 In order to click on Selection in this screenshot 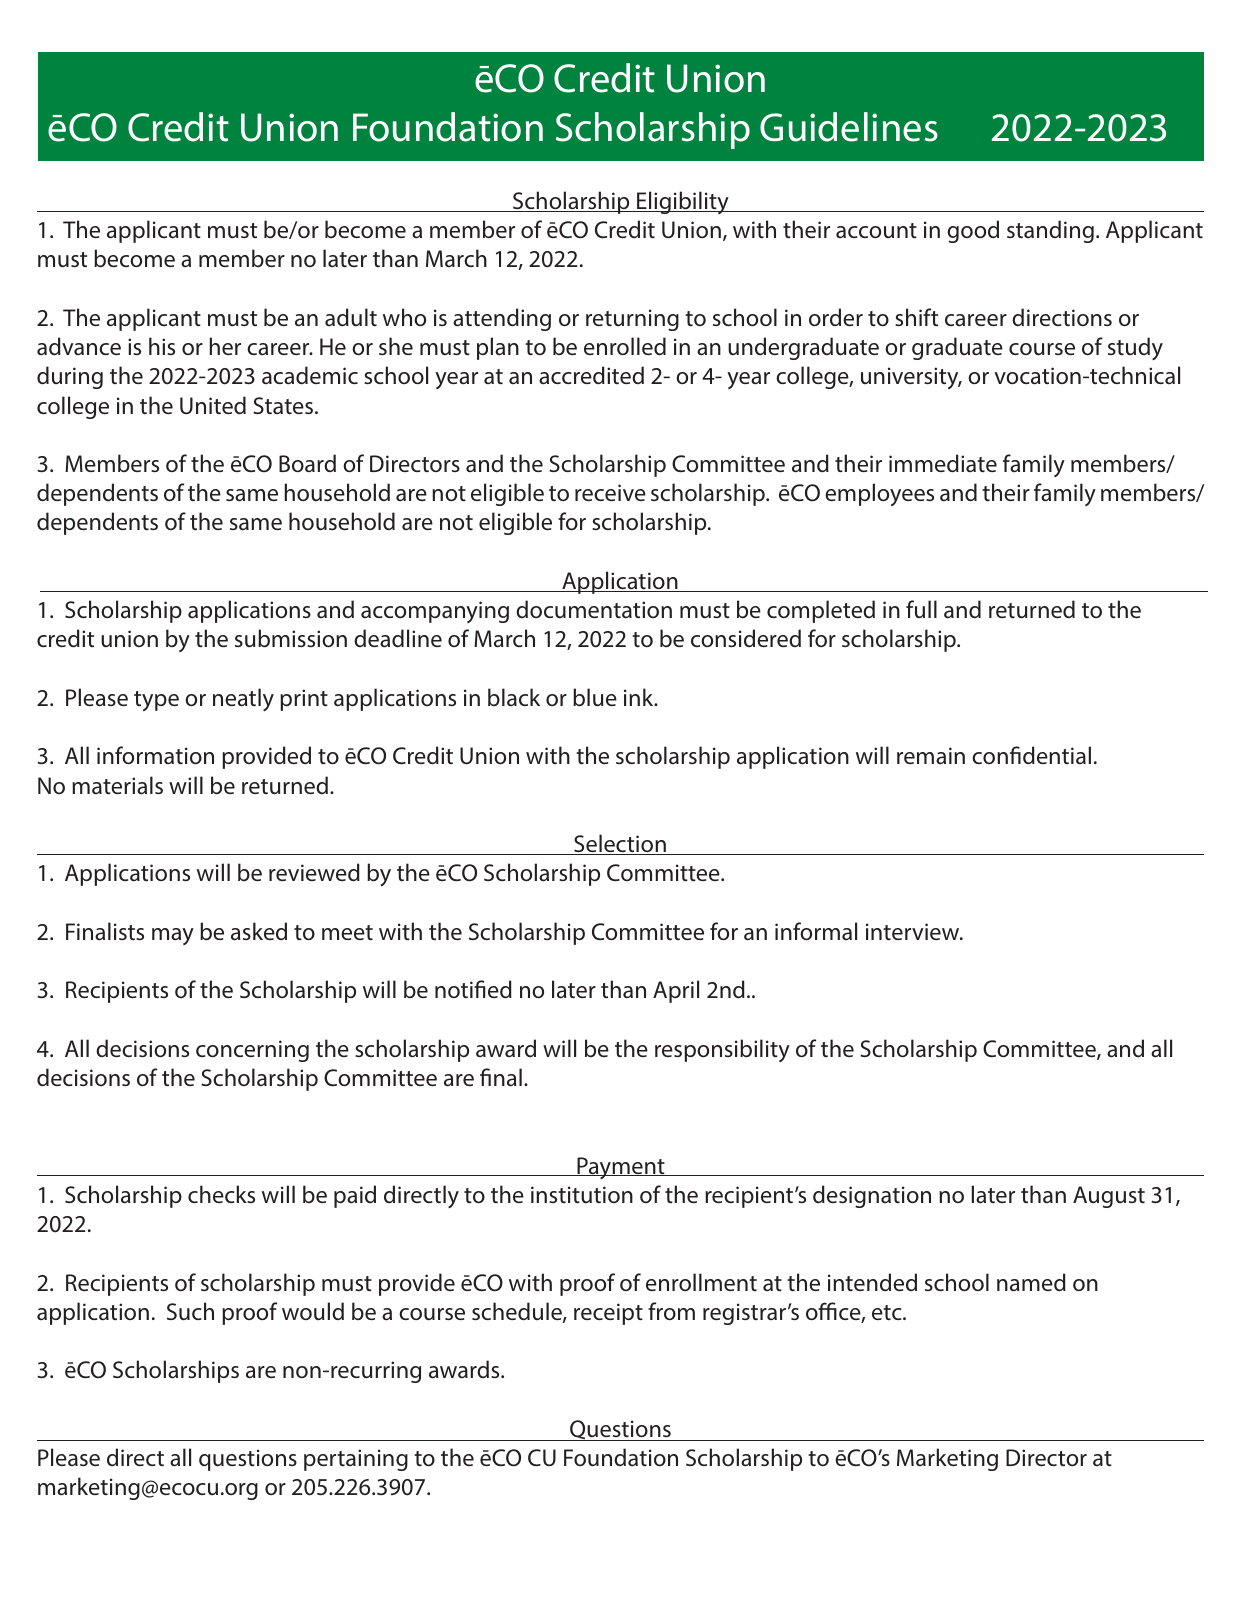, I will do `click(620, 844)`.
